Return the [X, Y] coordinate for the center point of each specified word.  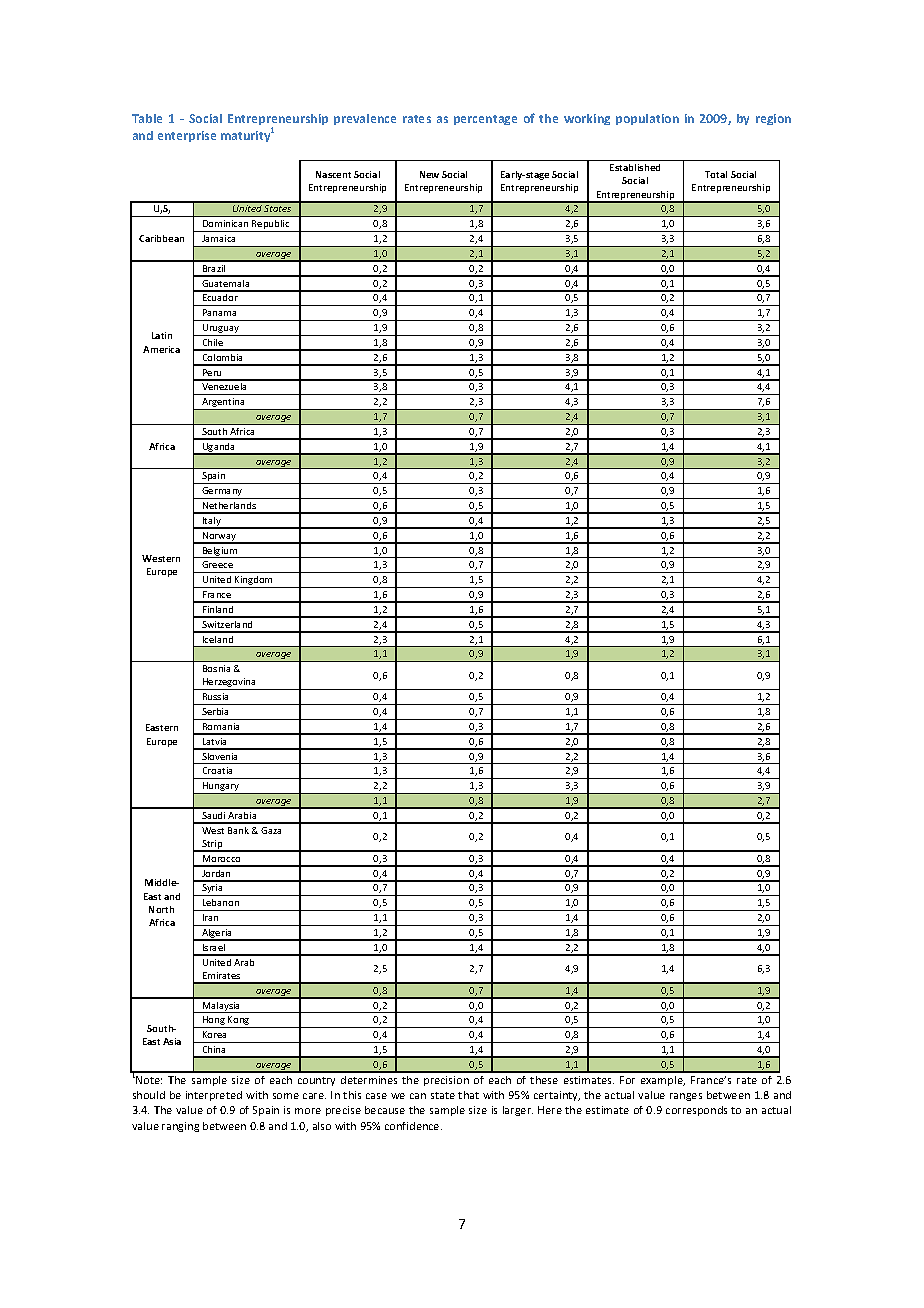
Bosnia [216, 668]
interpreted [214, 1096]
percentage [485, 120]
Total [716, 174]
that [468, 1095]
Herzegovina [229, 684]
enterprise [187, 136]
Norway [219, 538]
